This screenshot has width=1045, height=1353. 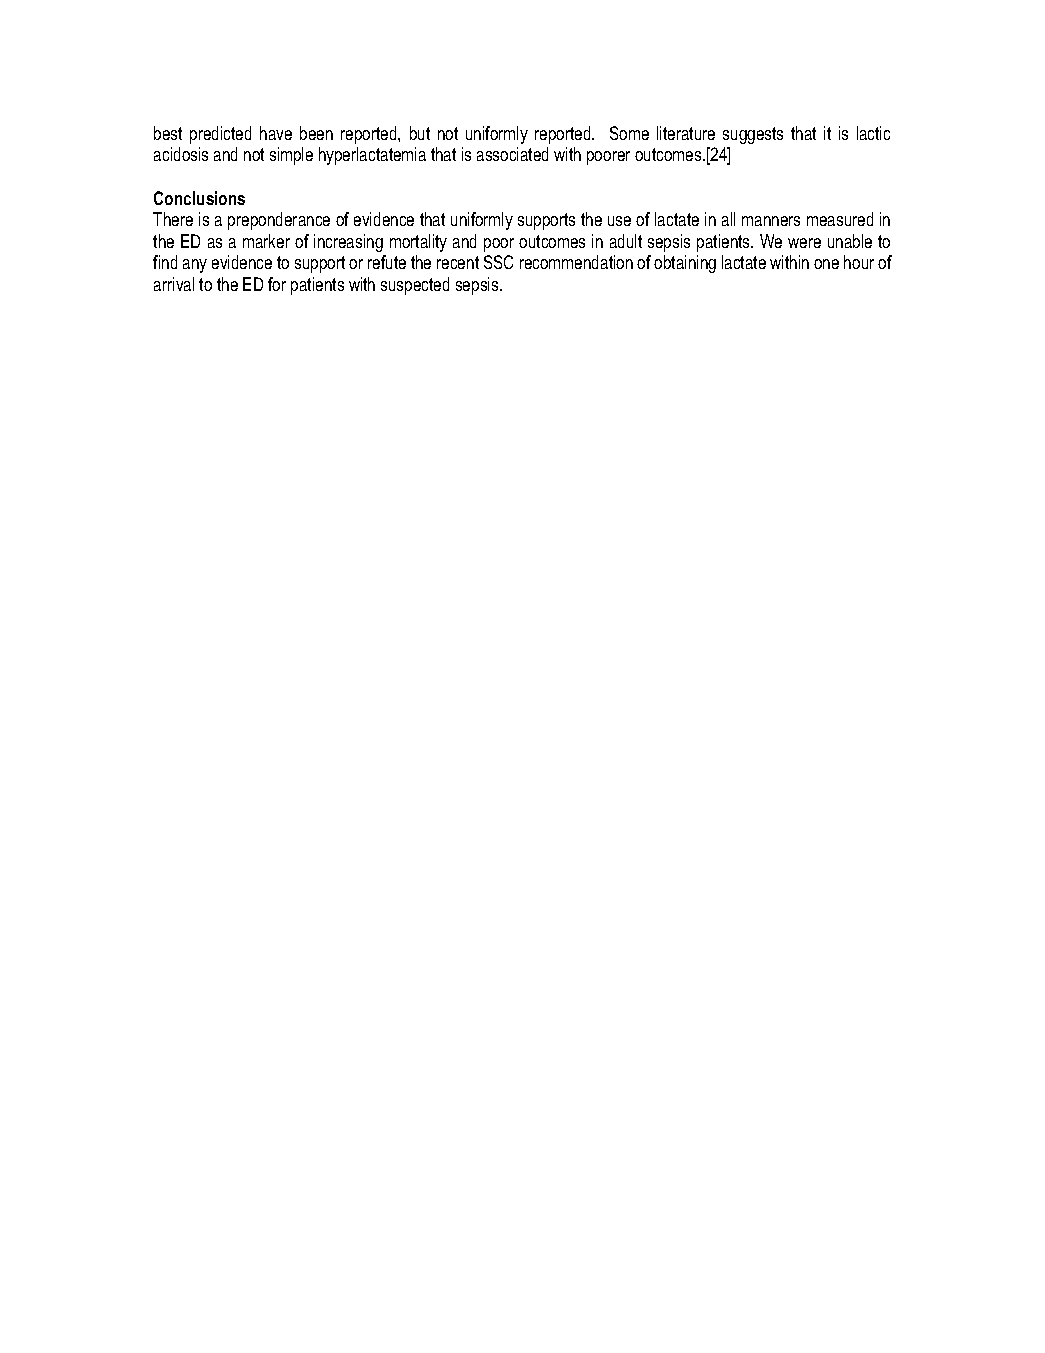 What do you see at coordinates (279, 221) in the screenshot?
I see `preponderance` at bounding box center [279, 221].
